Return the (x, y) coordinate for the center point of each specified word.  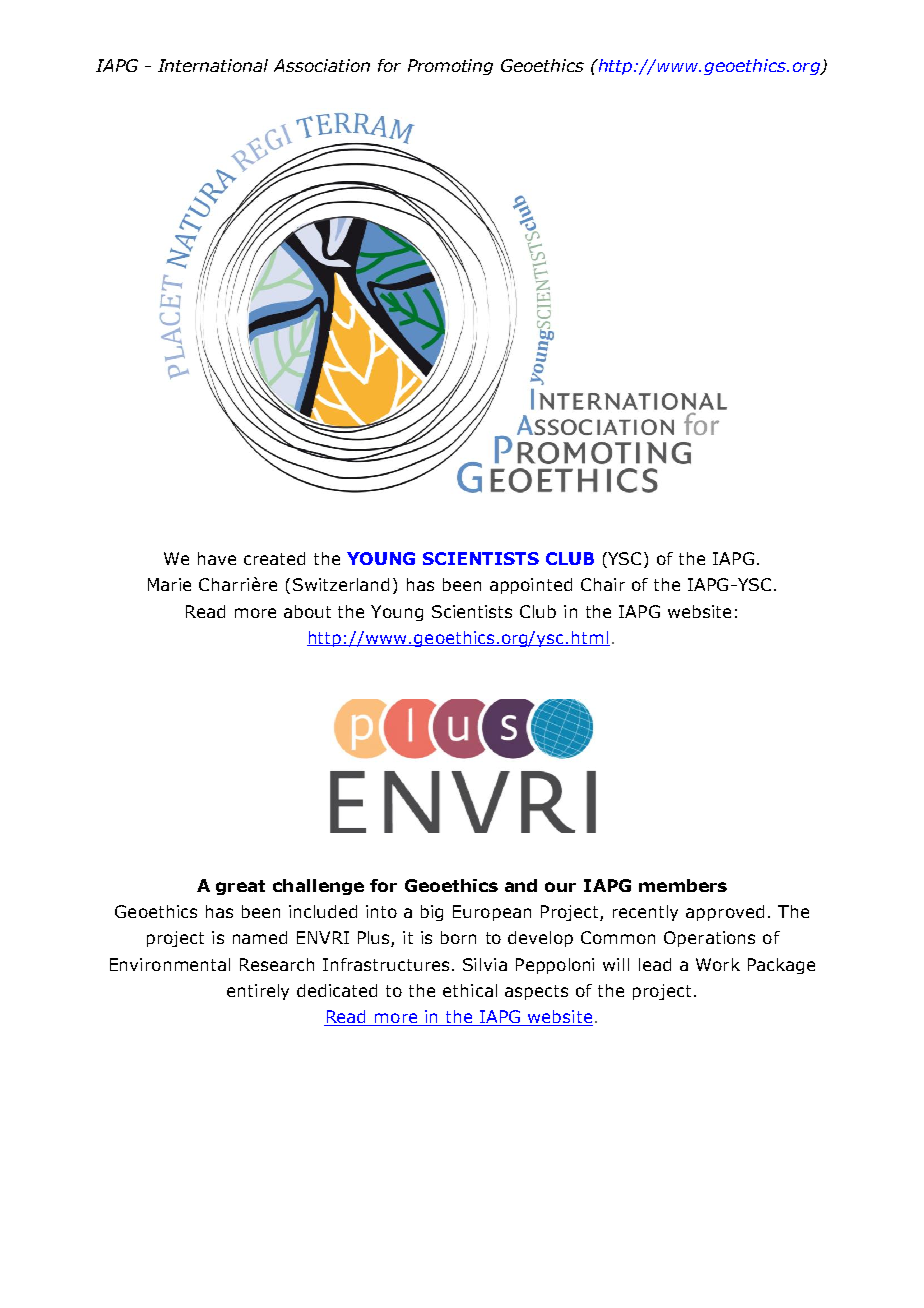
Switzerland (341, 584)
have (217, 558)
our (560, 887)
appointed (531, 586)
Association (322, 65)
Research (277, 964)
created (274, 558)
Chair (603, 584)
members (683, 885)
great (240, 887)
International (213, 65)
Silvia (485, 964)
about (307, 611)
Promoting (450, 67)
